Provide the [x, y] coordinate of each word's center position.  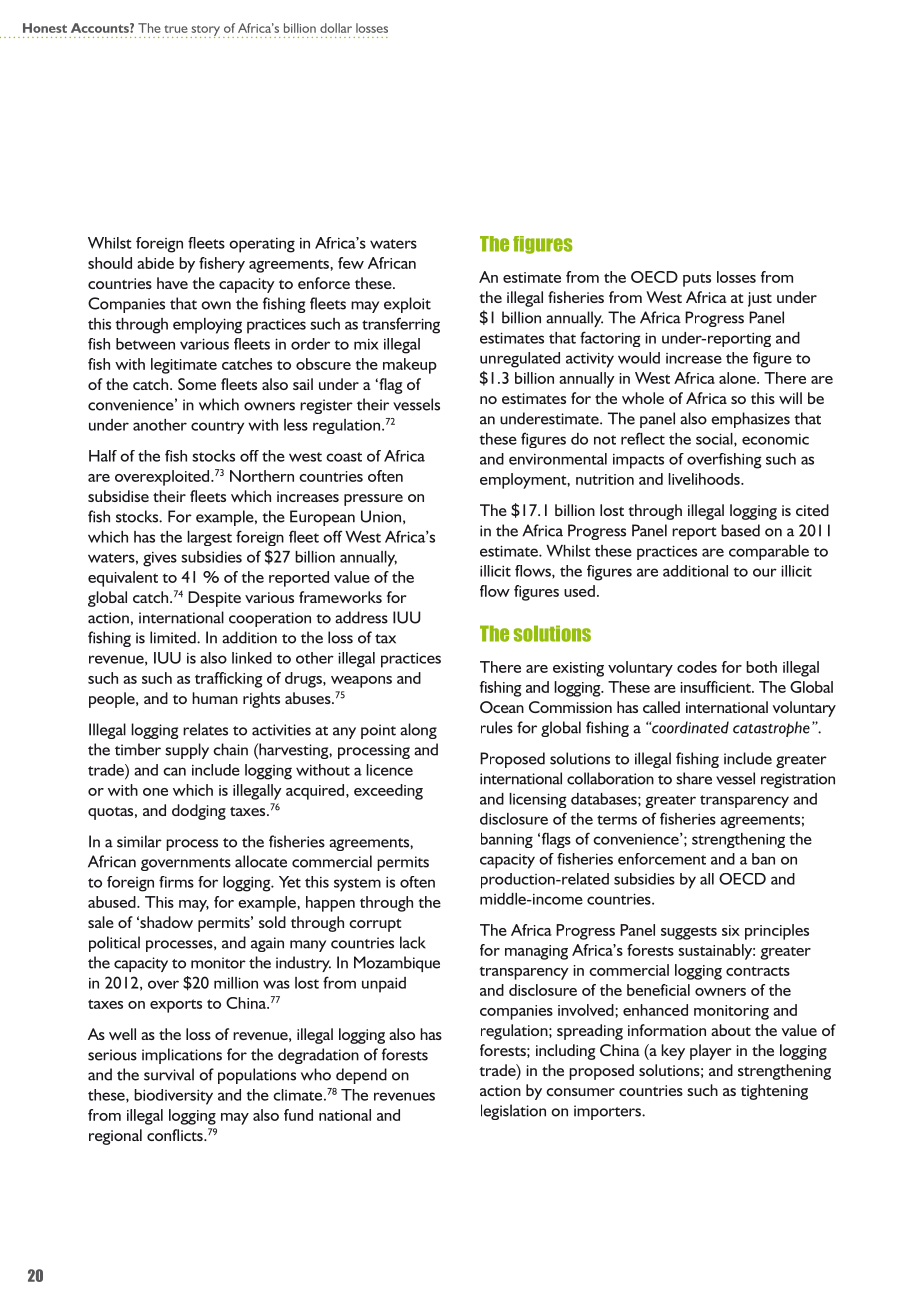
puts [697, 280]
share [694, 778]
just [760, 299]
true [176, 29]
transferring [401, 325]
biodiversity [173, 1097]
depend [361, 1076]
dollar [336, 28]
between [145, 344]
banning [507, 840]
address [361, 617]
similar [139, 841]
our [765, 572]
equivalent [123, 579]
